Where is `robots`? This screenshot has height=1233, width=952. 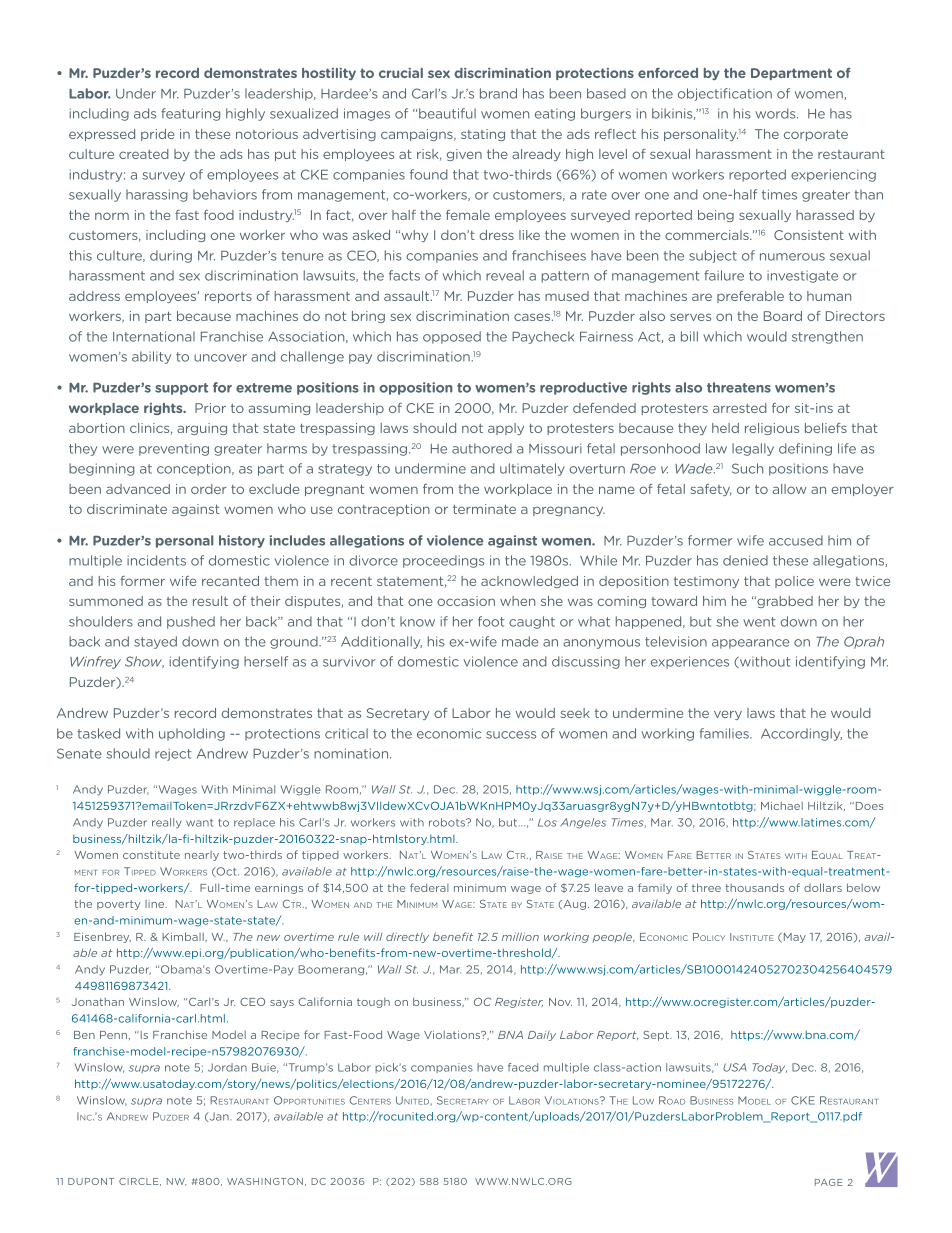
robots is located at coordinates (448, 822).
